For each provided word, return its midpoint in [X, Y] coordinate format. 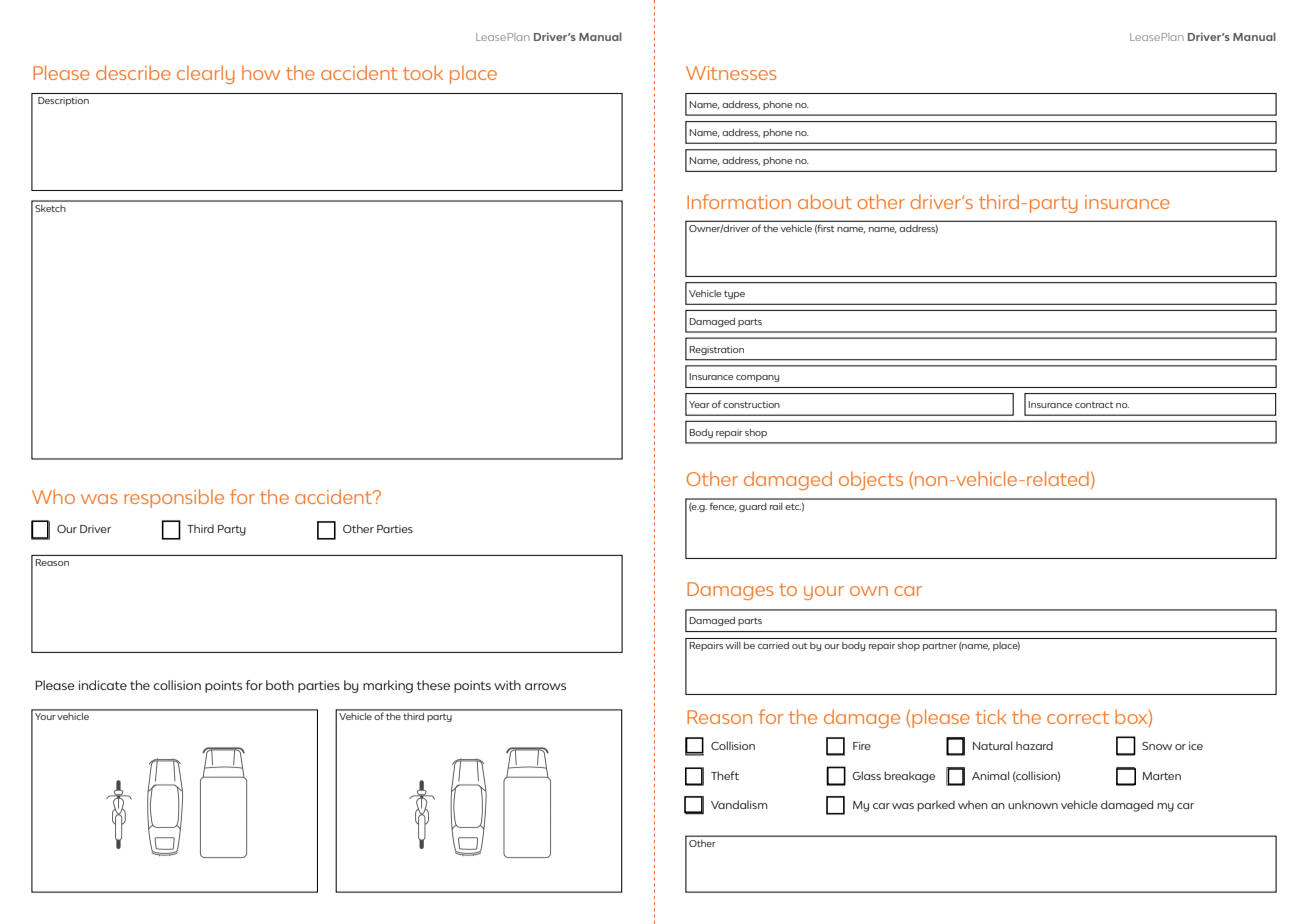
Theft [725, 775]
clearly [206, 74]
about [825, 201]
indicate [103, 685]
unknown [1033, 804]
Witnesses [731, 73]
